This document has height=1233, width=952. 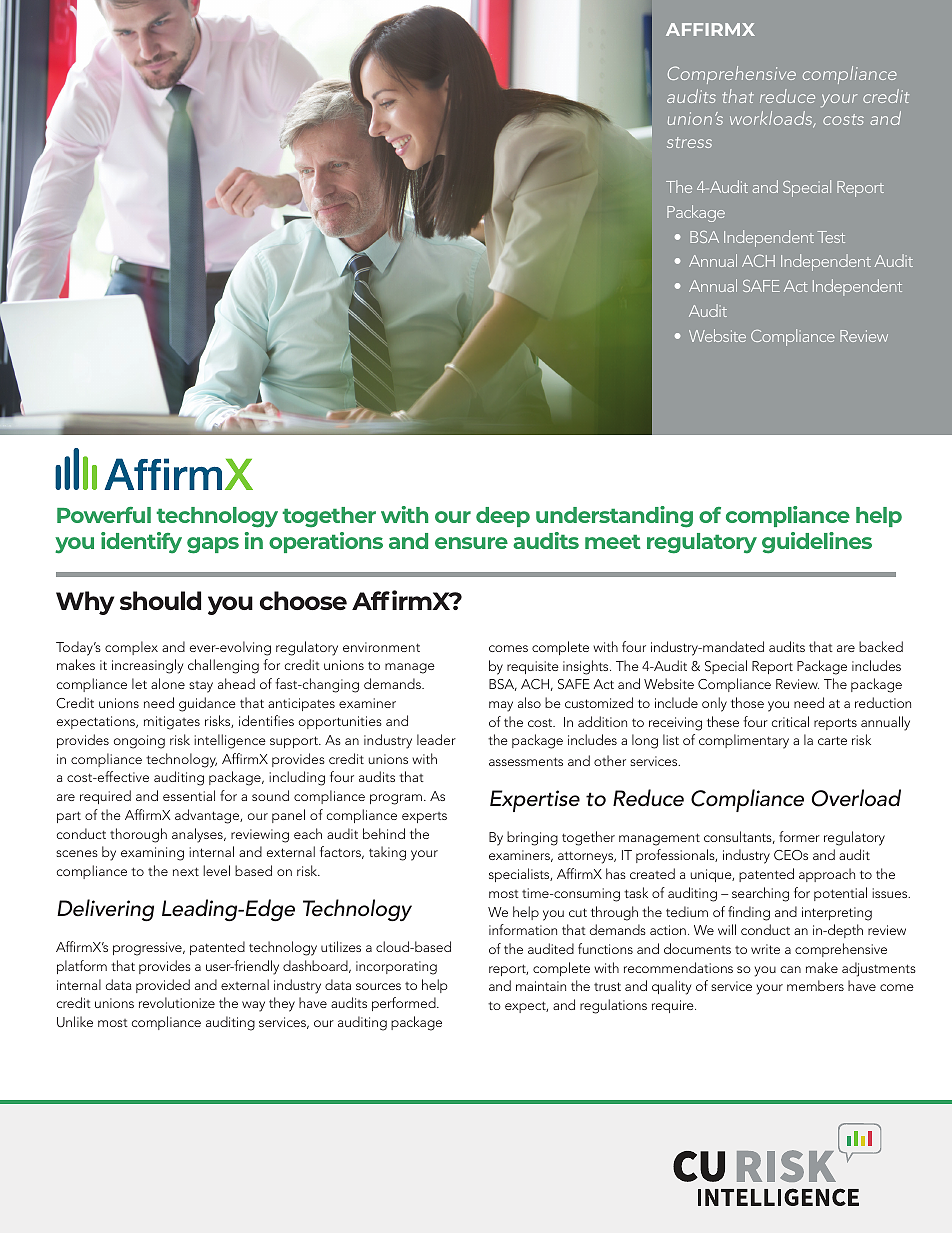 What do you see at coordinates (831, 237) in the document?
I see `Test` at bounding box center [831, 237].
